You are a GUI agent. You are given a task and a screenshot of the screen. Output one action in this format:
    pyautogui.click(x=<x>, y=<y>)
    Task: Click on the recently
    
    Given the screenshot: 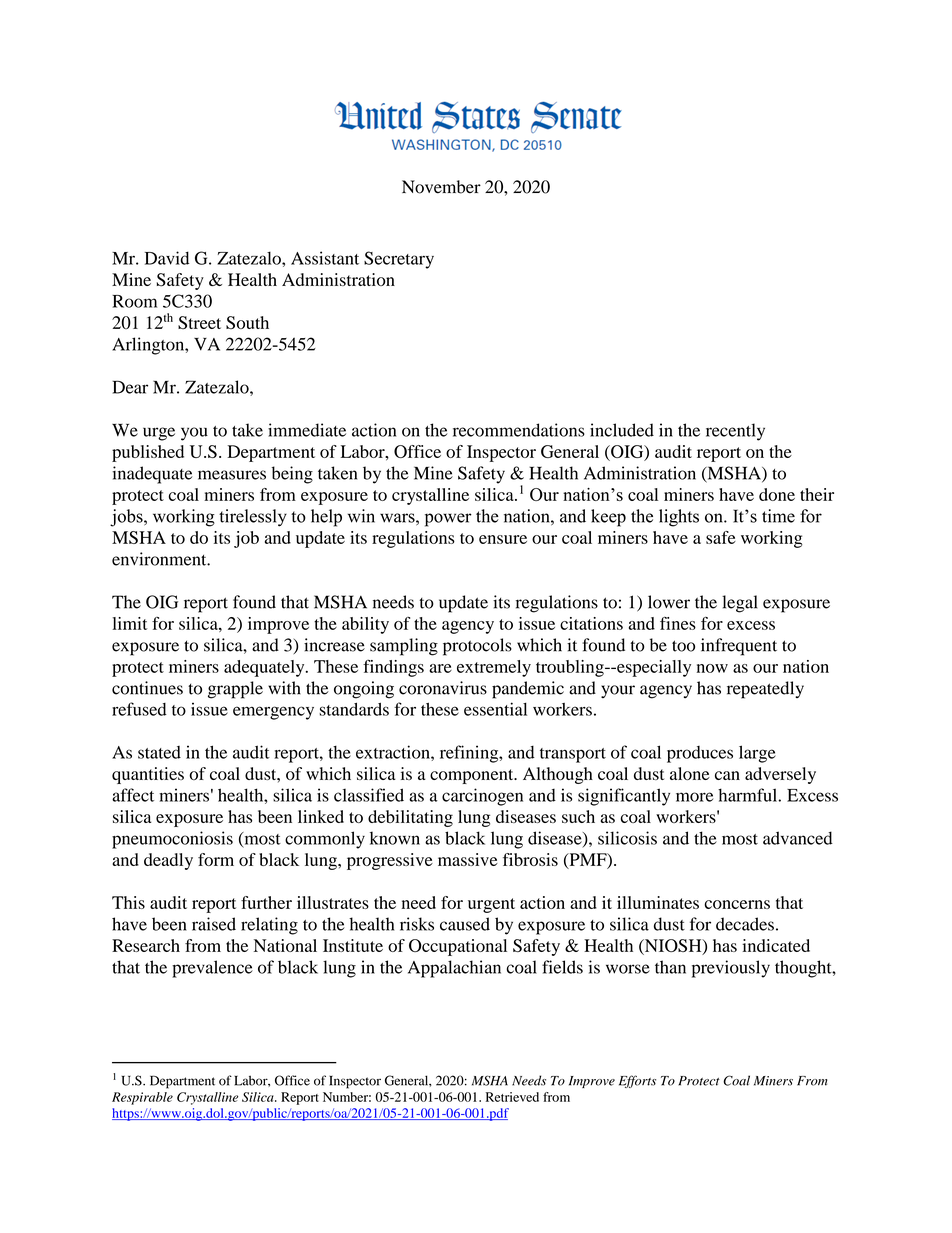 What is the action you would take?
    pyautogui.click(x=735, y=432)
